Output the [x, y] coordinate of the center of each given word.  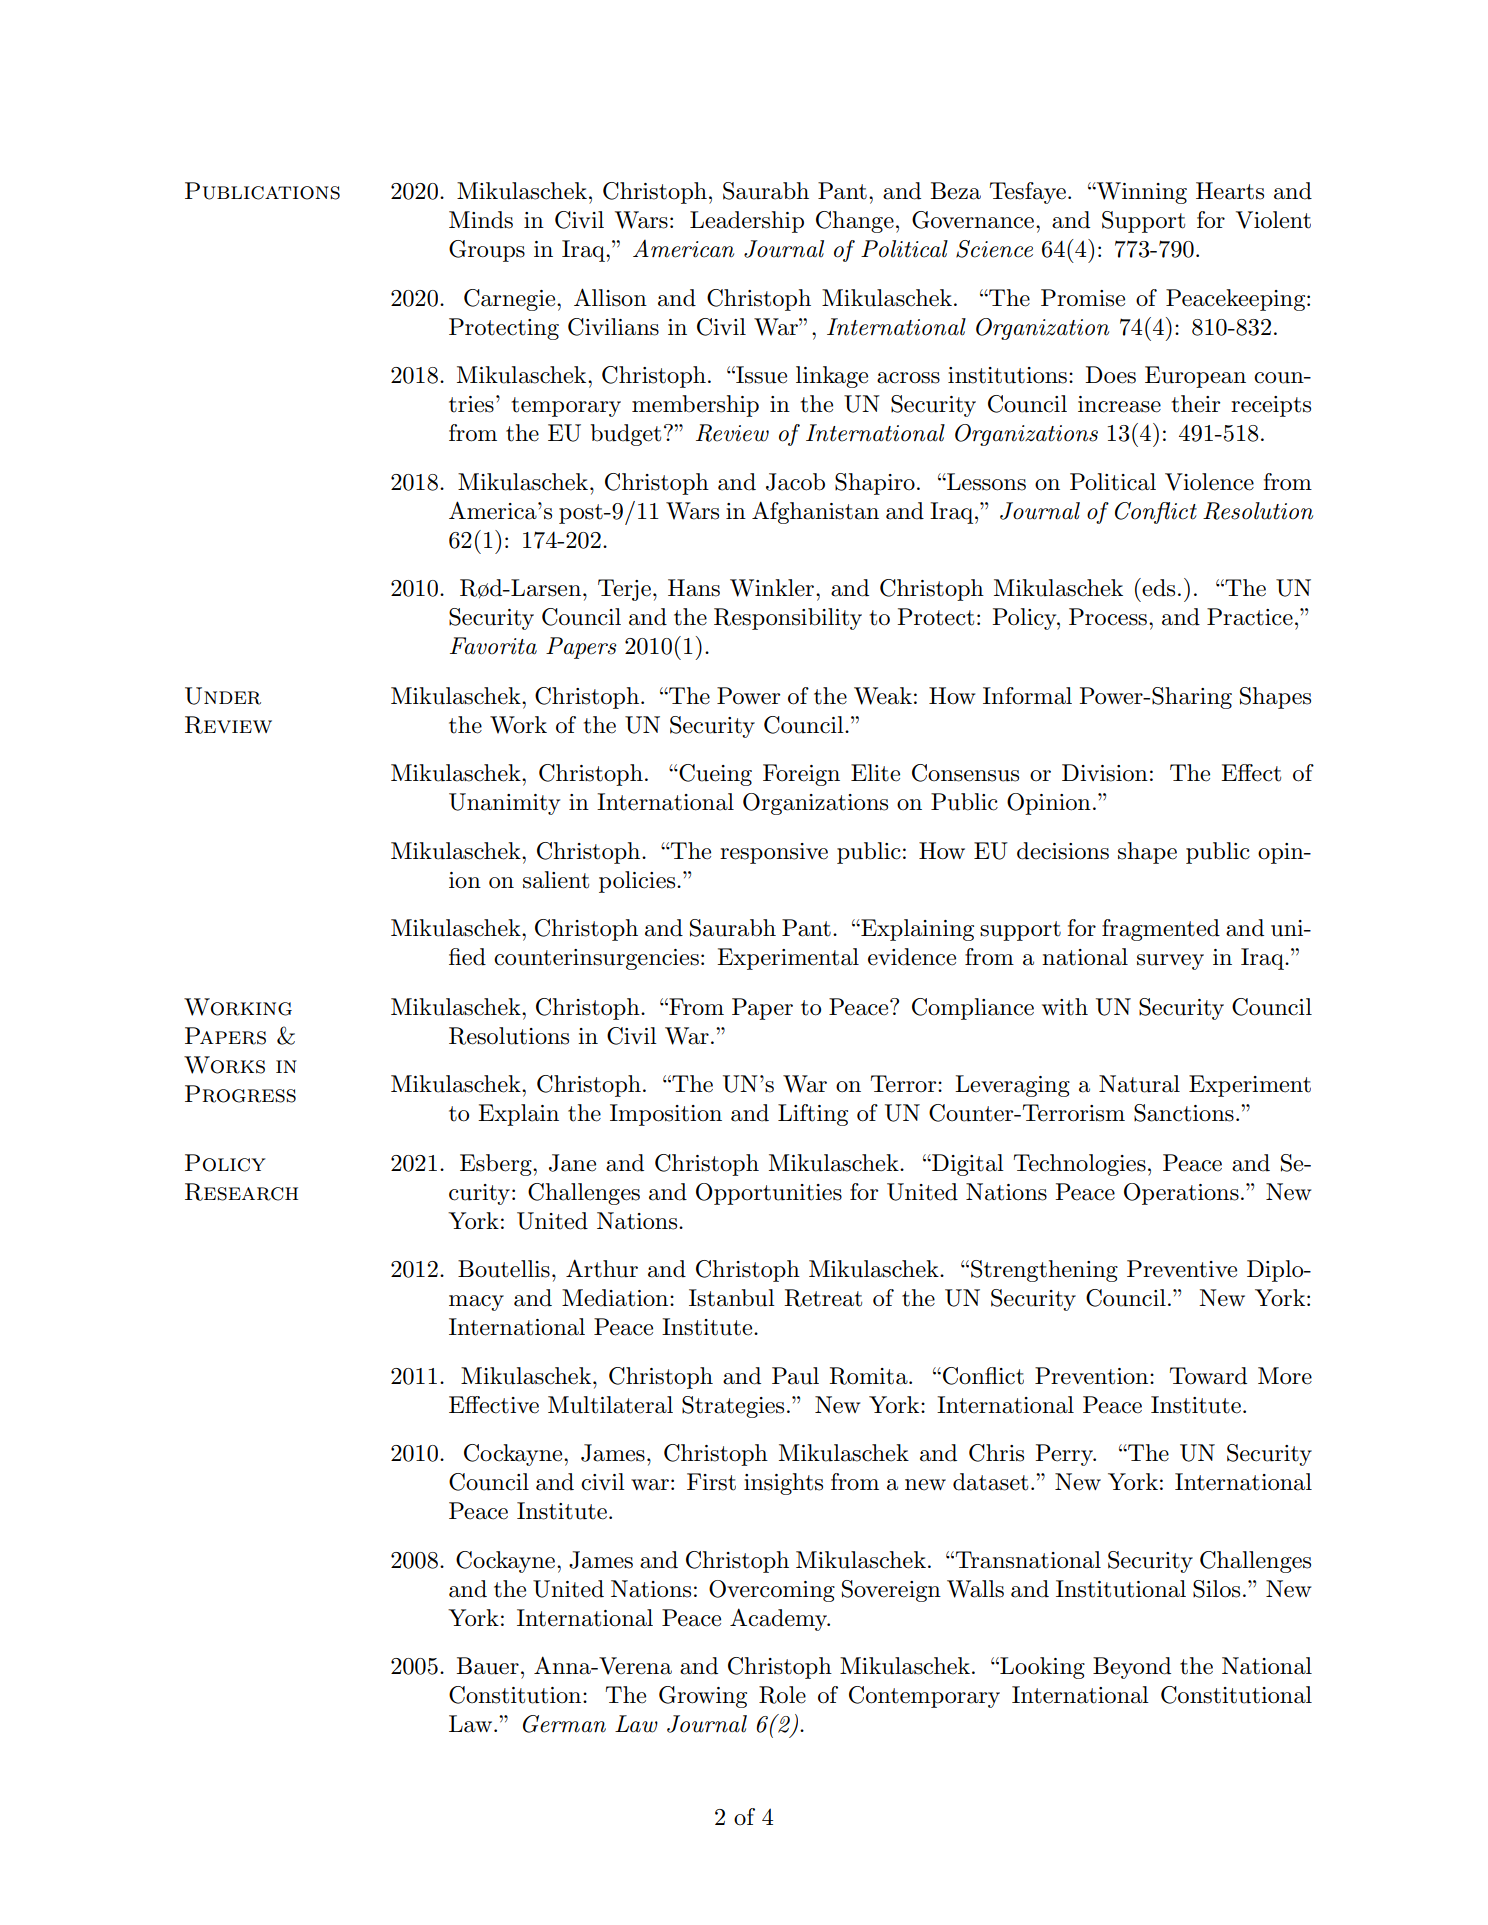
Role [782, 1695]
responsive [774, 853]
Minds [481, 220]
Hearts [1230, 191]
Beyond [1132, 1668]
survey [1170, 962]
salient [556, 880]
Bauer [488, 1666]
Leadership [747, 222]
